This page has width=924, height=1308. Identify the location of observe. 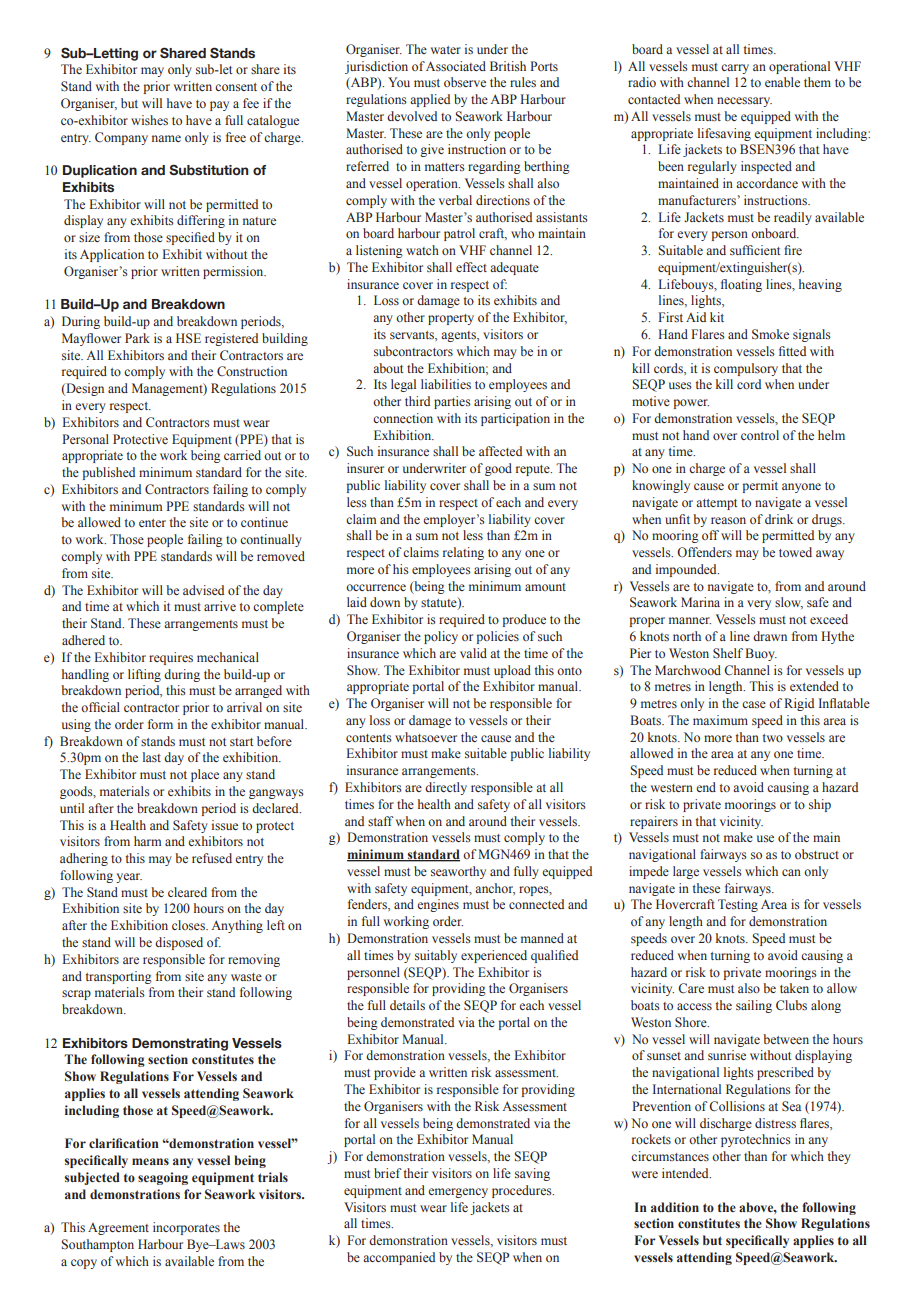
(465, 82).
